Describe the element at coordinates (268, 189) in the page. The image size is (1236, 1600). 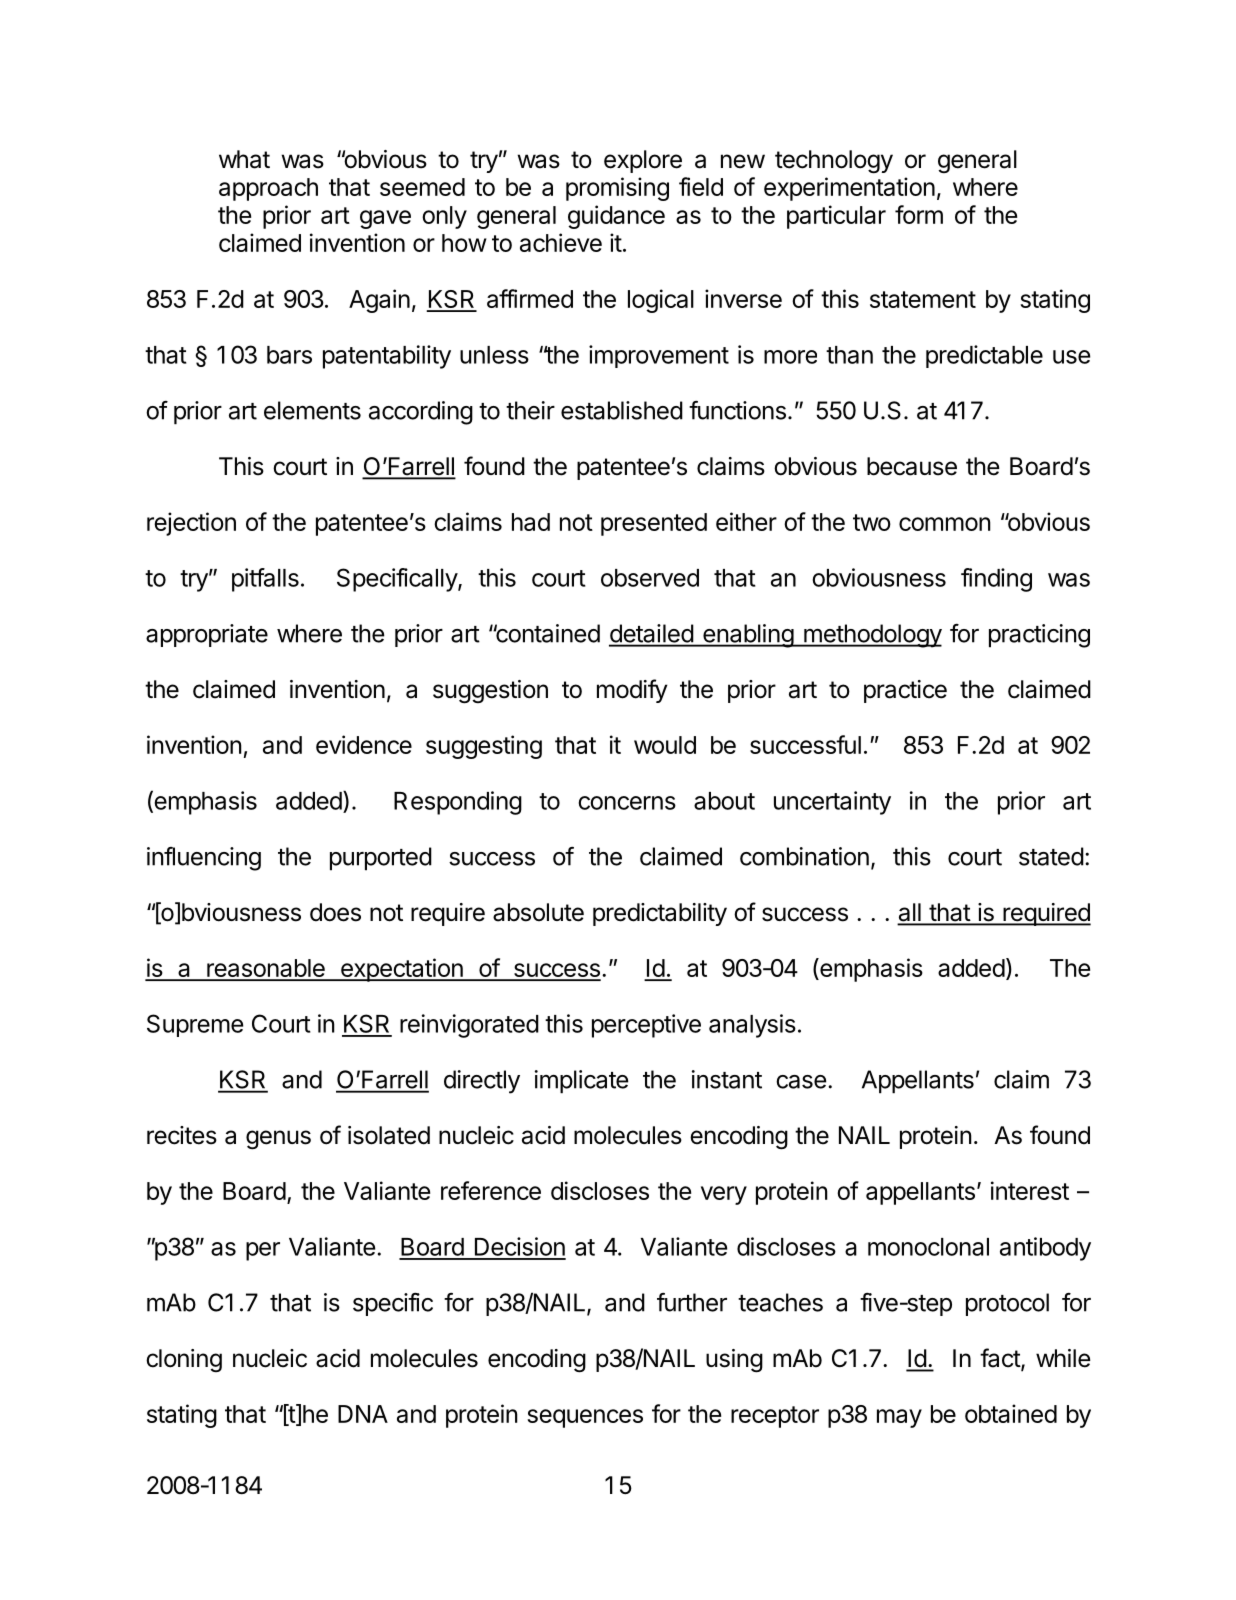
I see `approach` at that location.
